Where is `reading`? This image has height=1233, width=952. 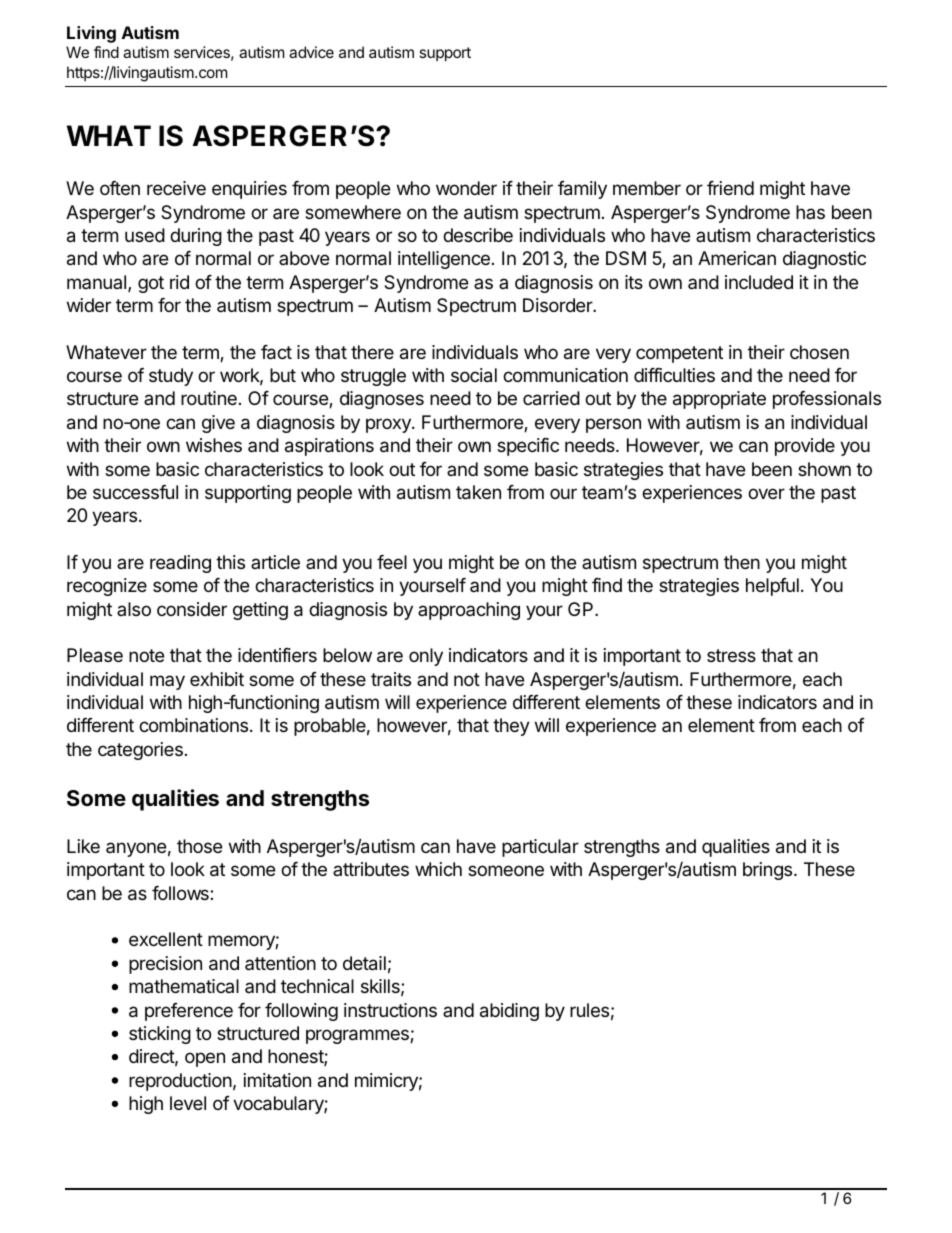 reading is located at coordinates (180, 564).
